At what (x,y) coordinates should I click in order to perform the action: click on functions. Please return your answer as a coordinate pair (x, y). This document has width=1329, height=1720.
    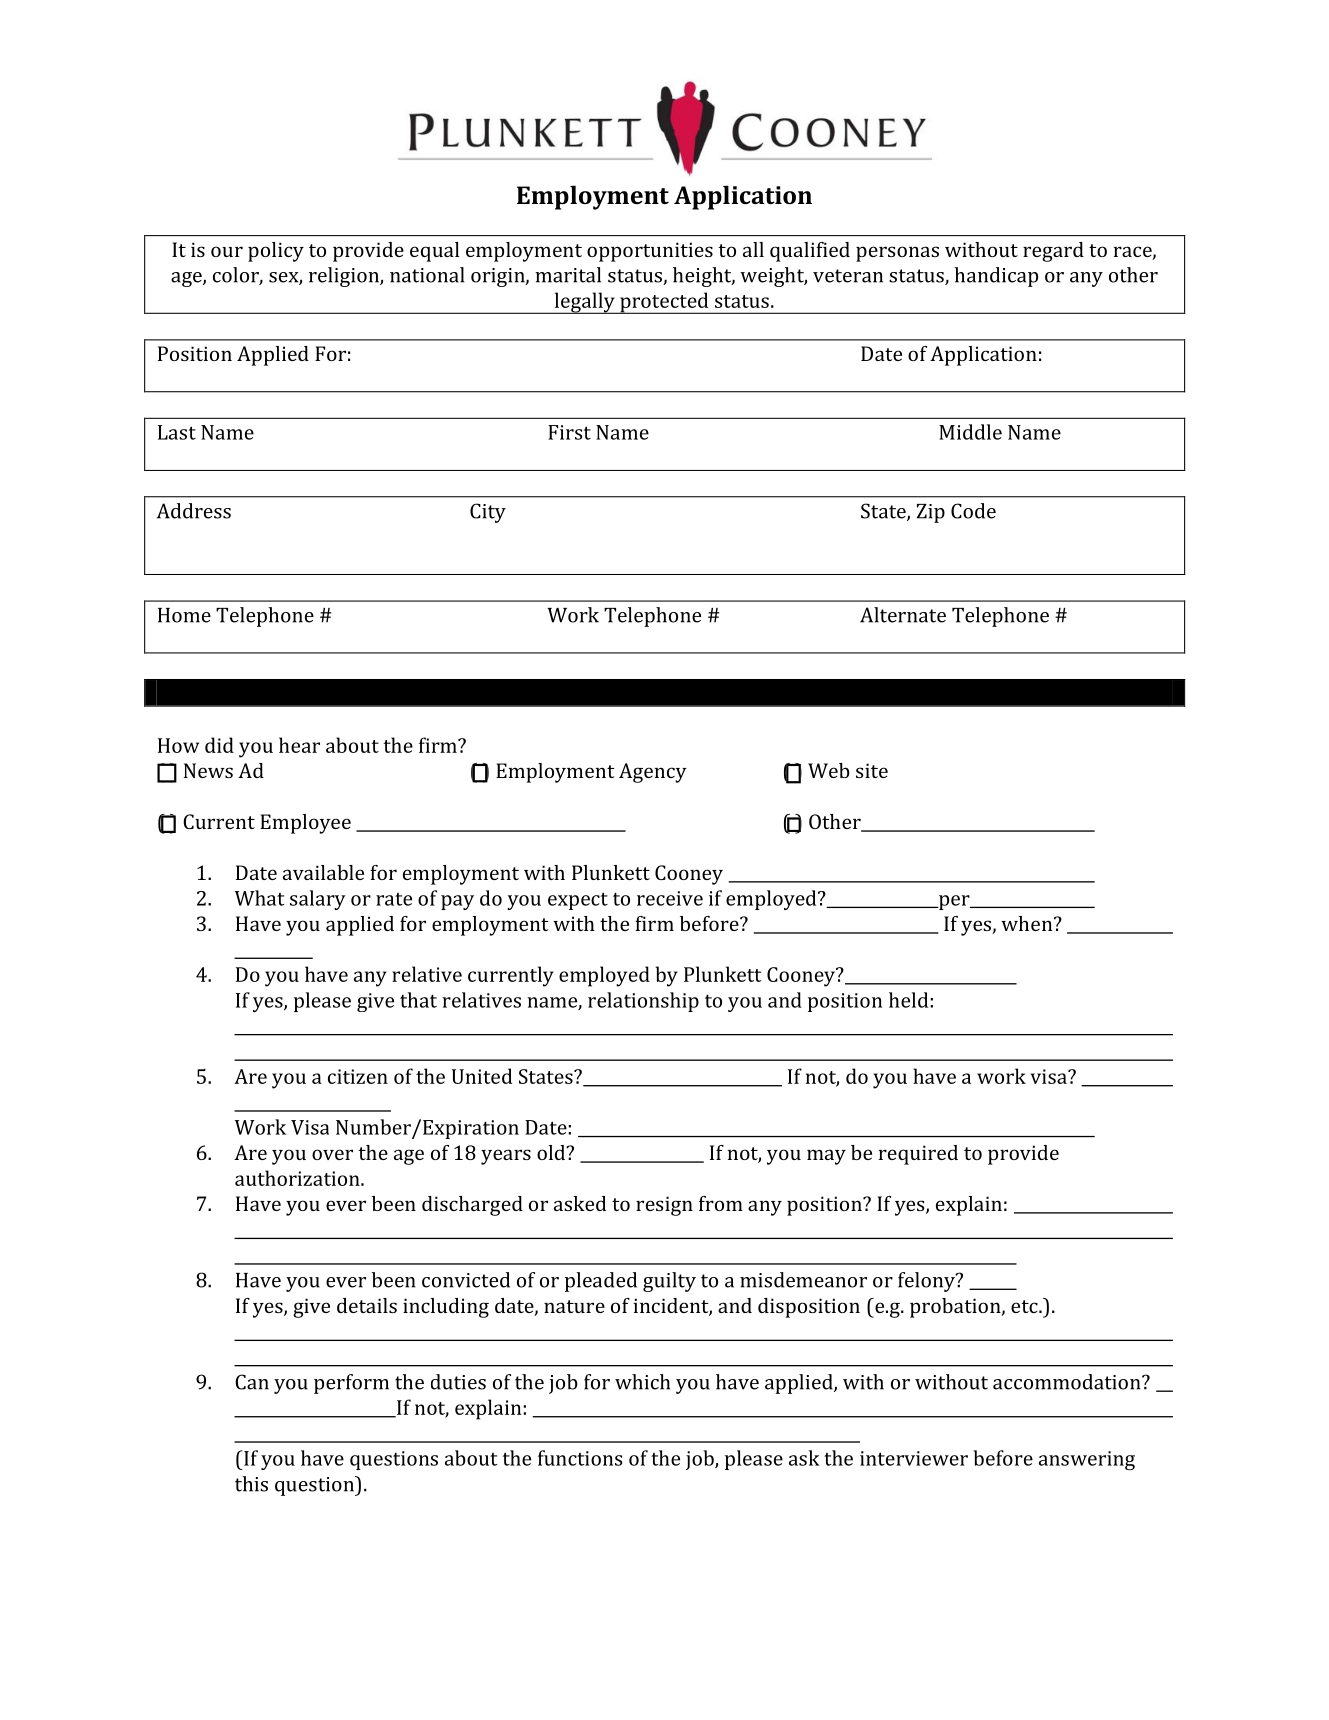
    Looking at the image, I should click on (580, 1458).
